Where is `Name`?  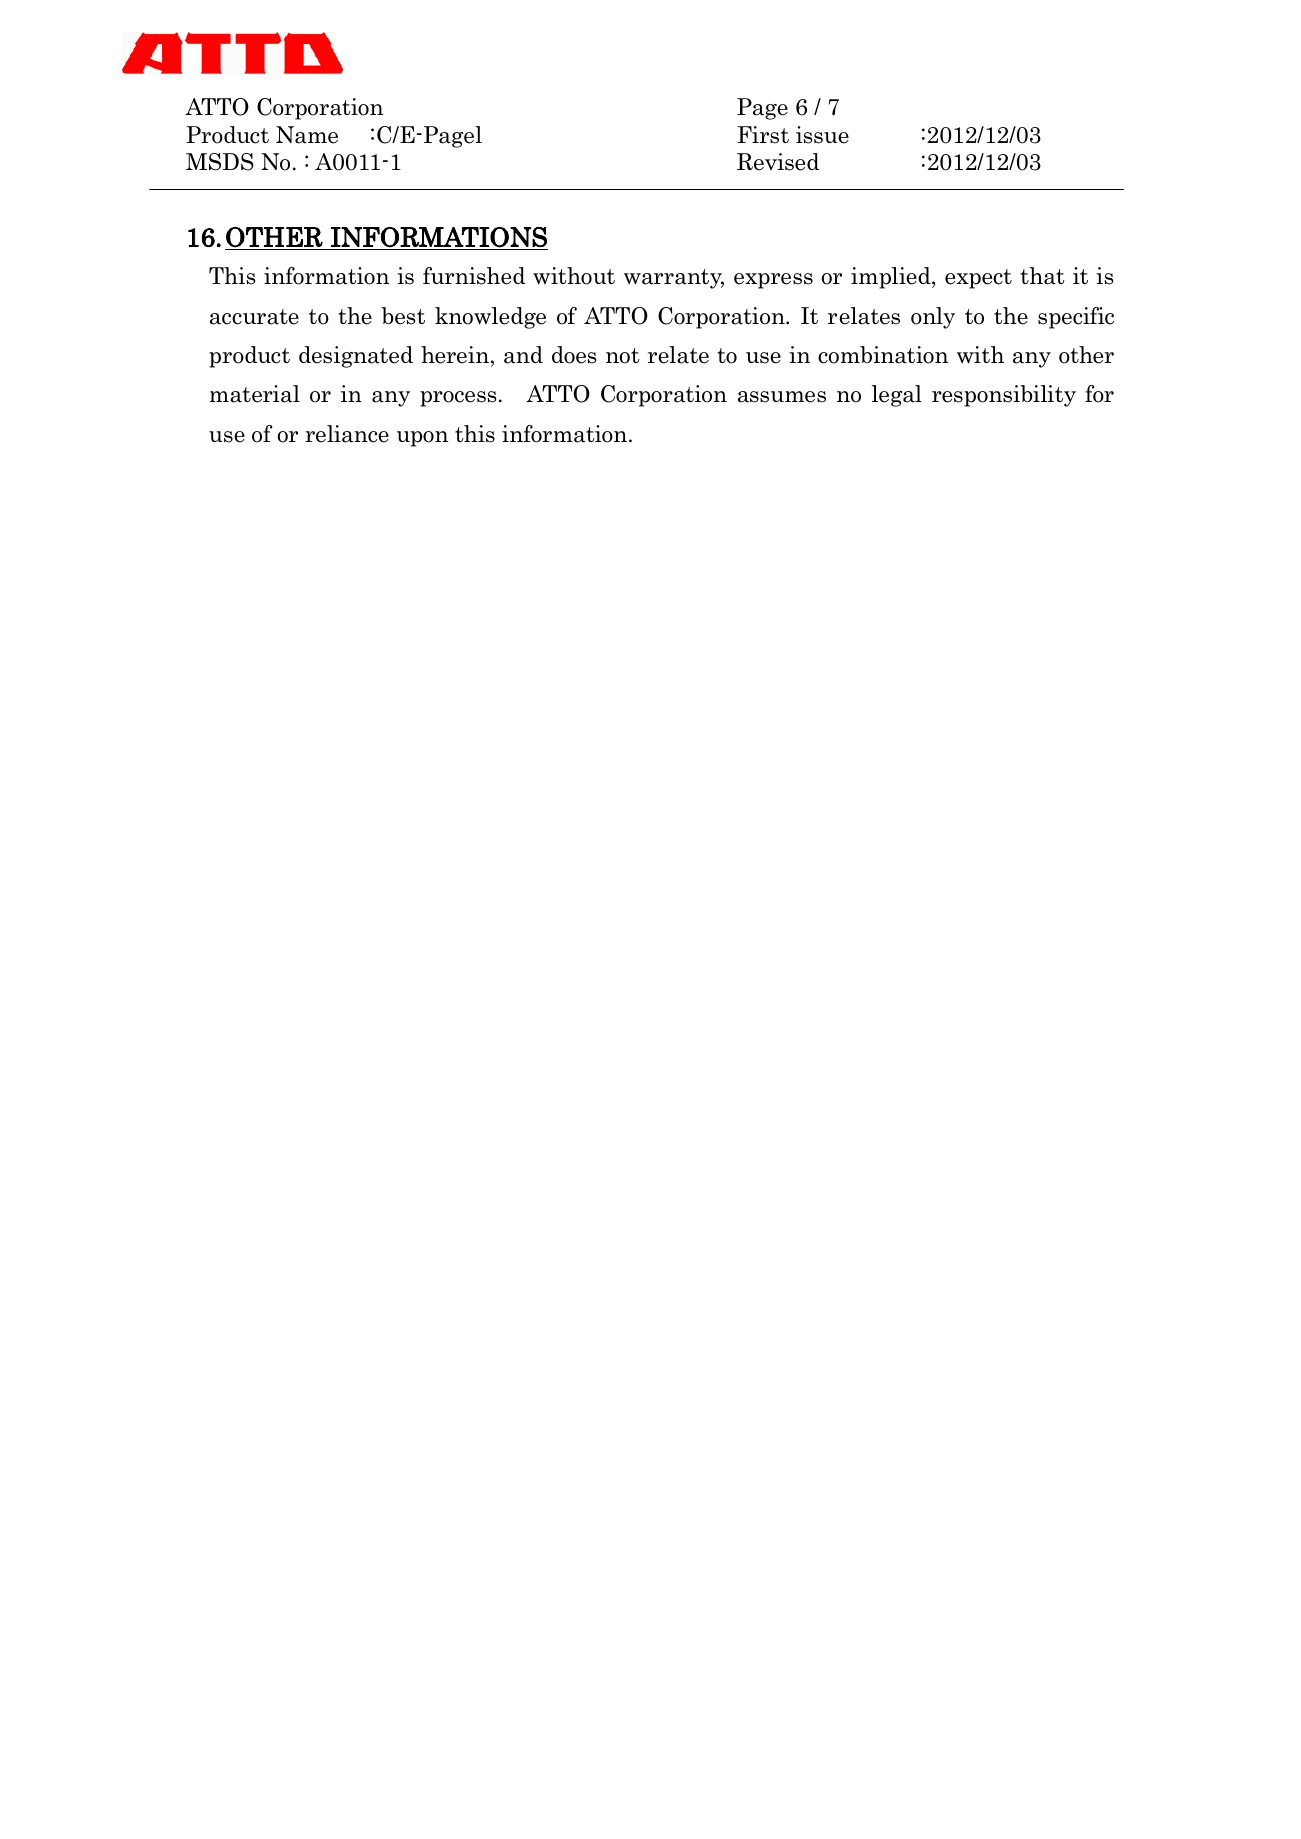
Name is located at coordinates (307, 135).
